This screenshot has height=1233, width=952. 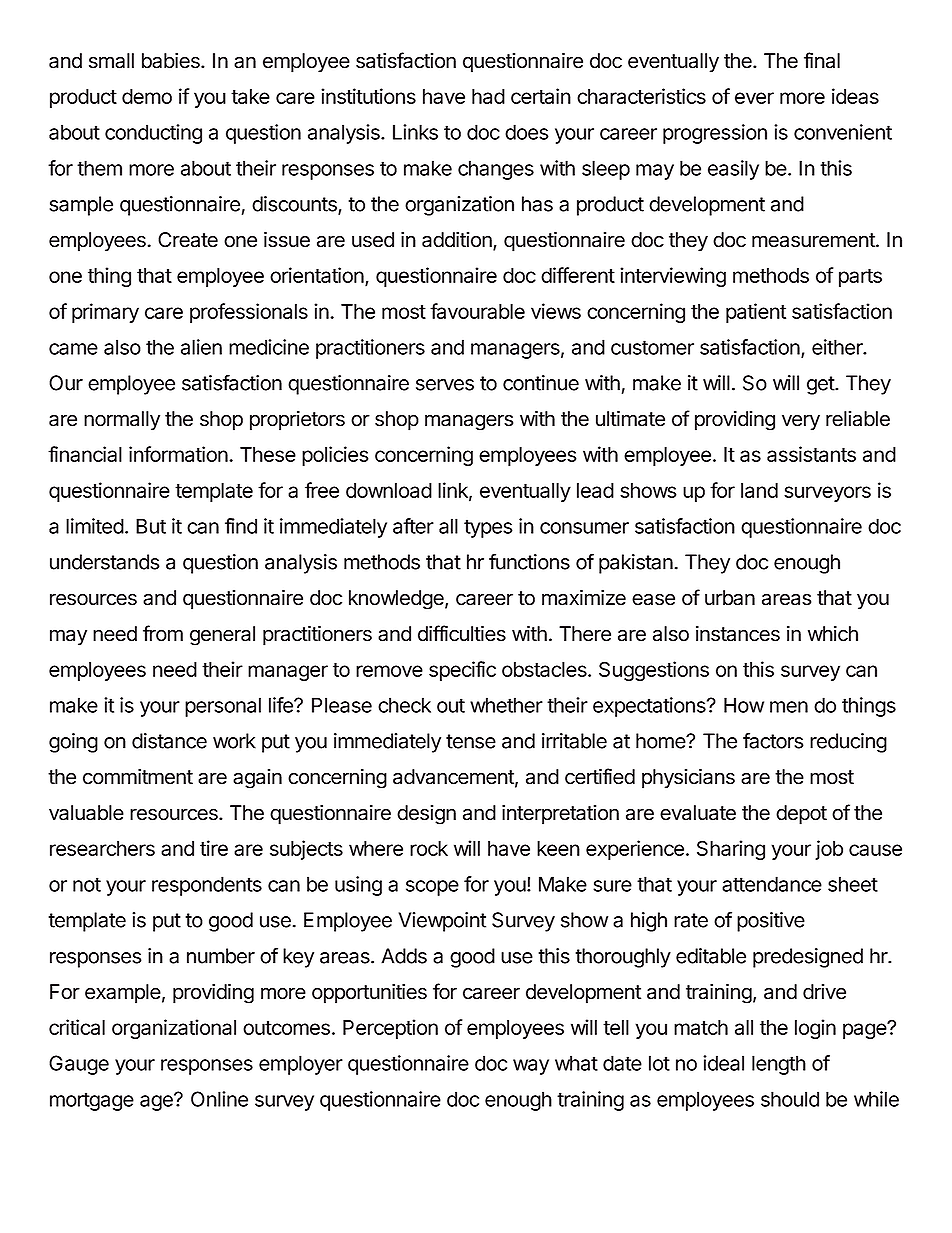 I want to click on ever, so click(x=754, y=98).
